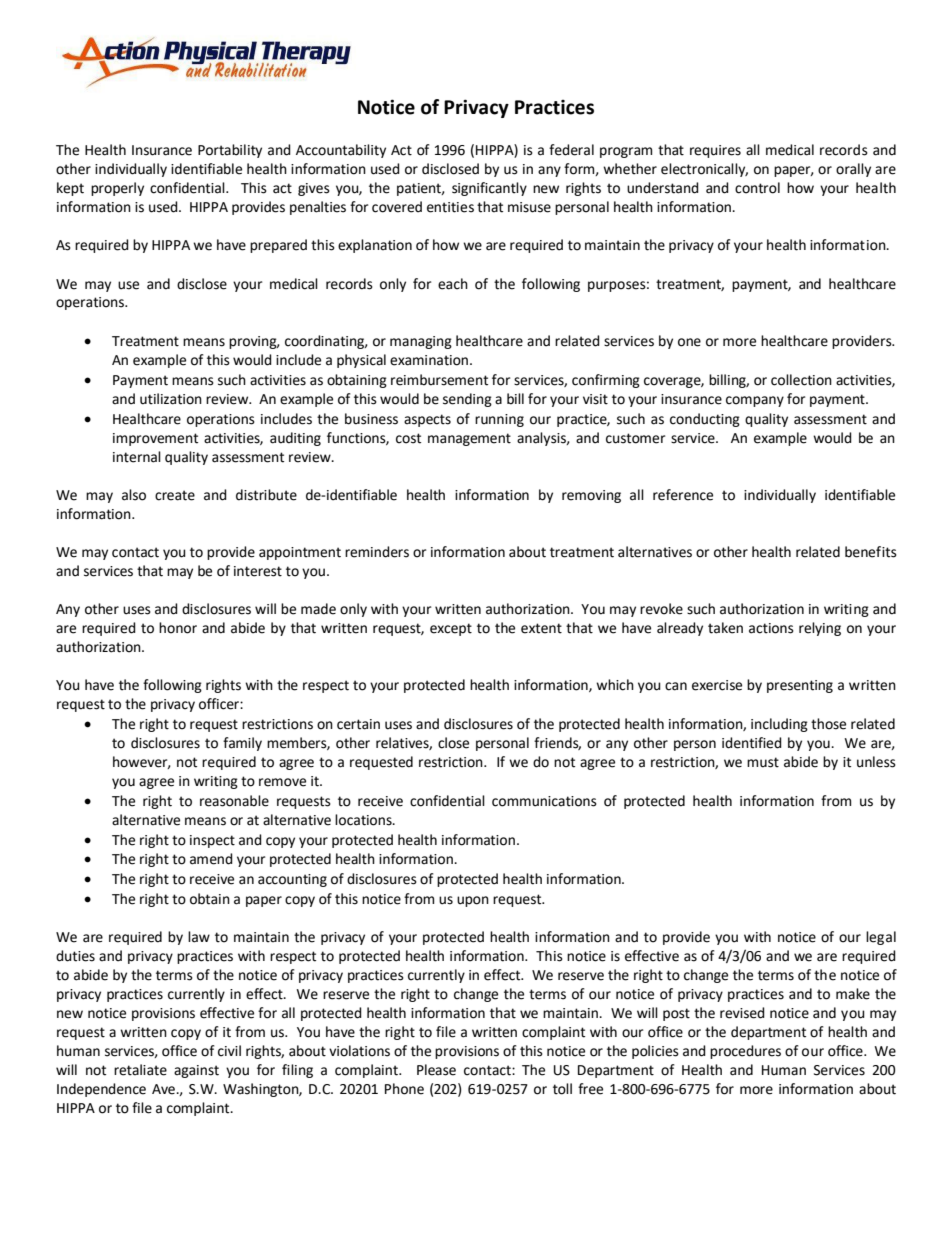 The image size is (952, 1233). Describe the element at coordinates (489, 189) in the page. I see `significantly` at that location.
